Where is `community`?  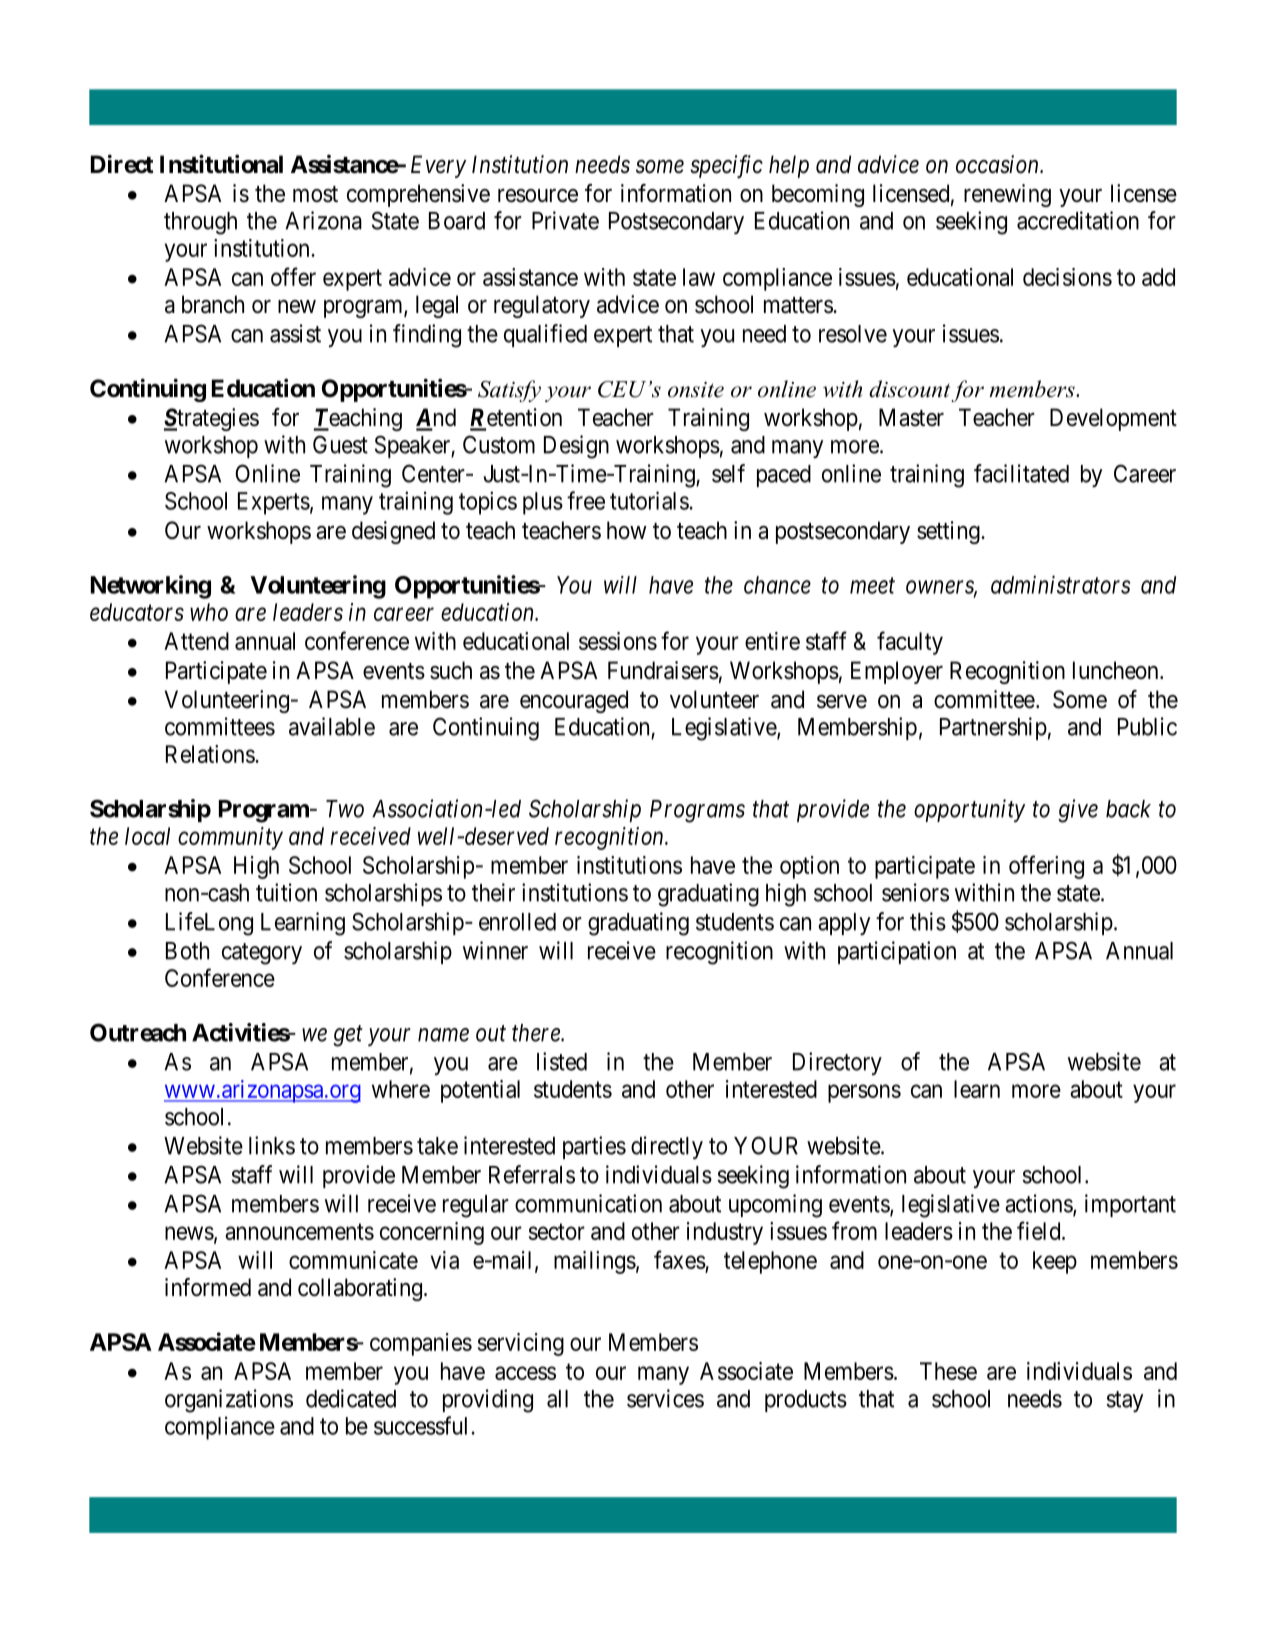
community is located at coordinates (230, 838).
